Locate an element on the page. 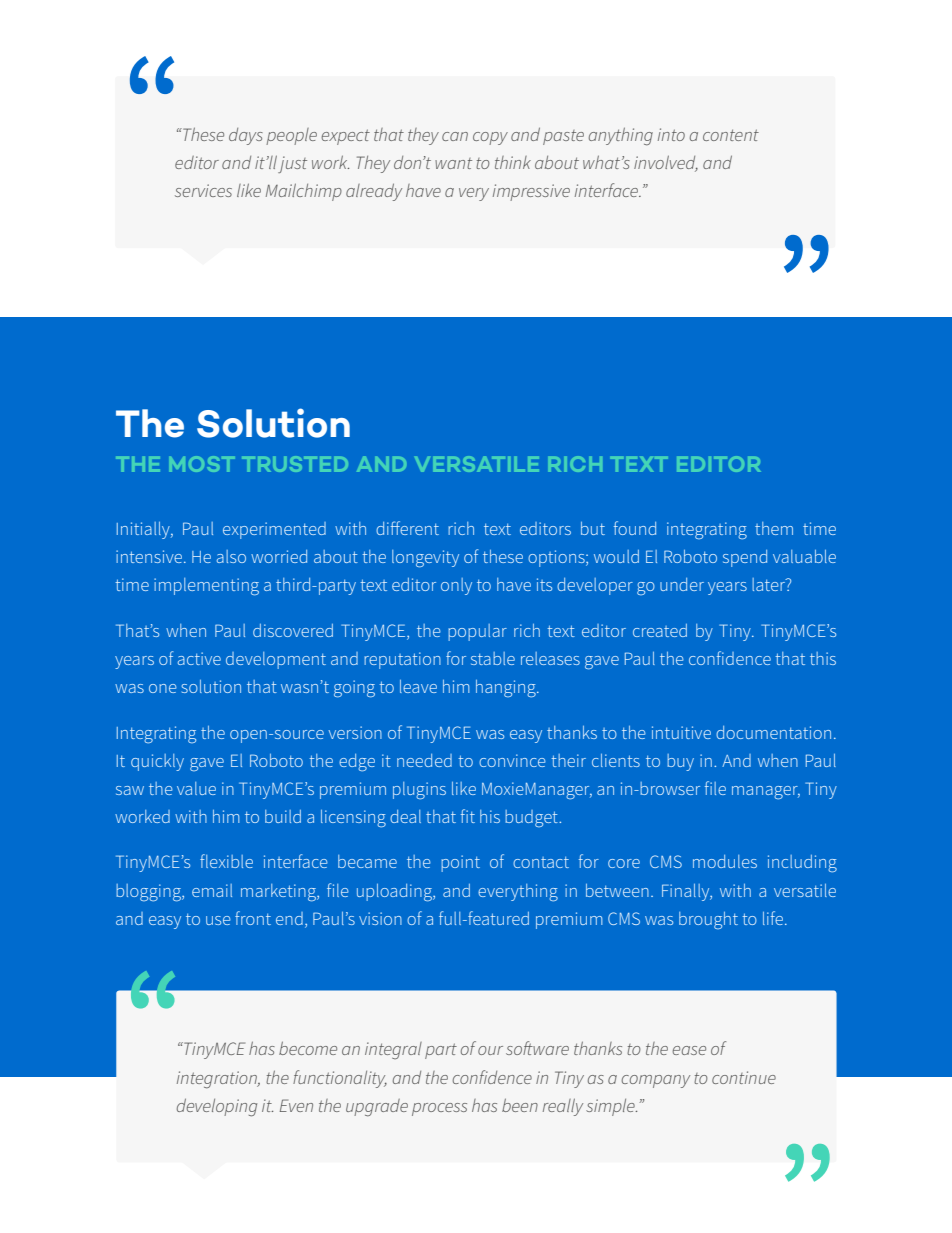  integration is located at coordinates (218, 1080).
